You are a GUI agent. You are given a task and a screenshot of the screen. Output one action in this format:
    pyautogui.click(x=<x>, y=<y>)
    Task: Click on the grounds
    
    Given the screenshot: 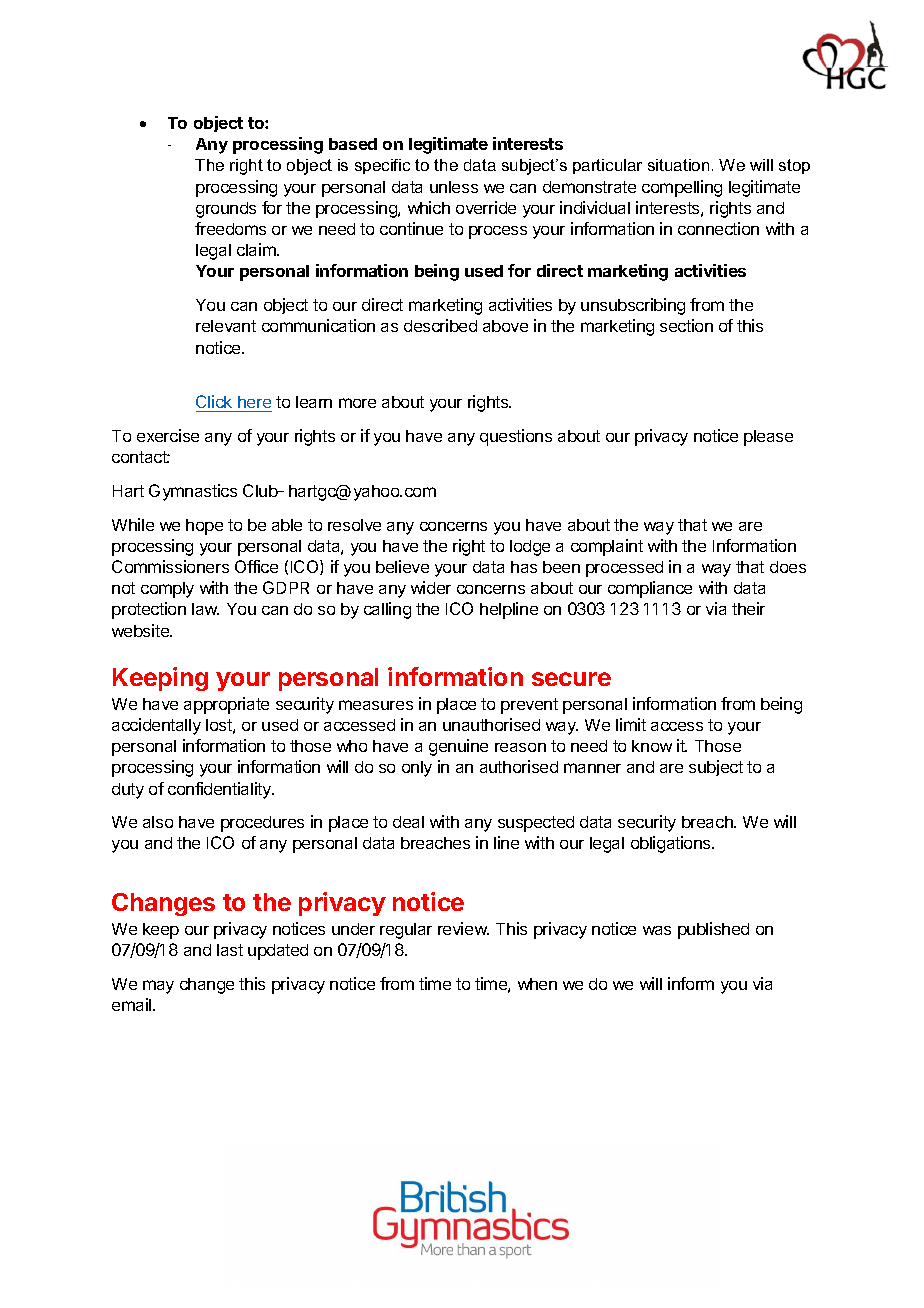 What is the action you would take?
    pyautogui.click(x=226, y=210)
